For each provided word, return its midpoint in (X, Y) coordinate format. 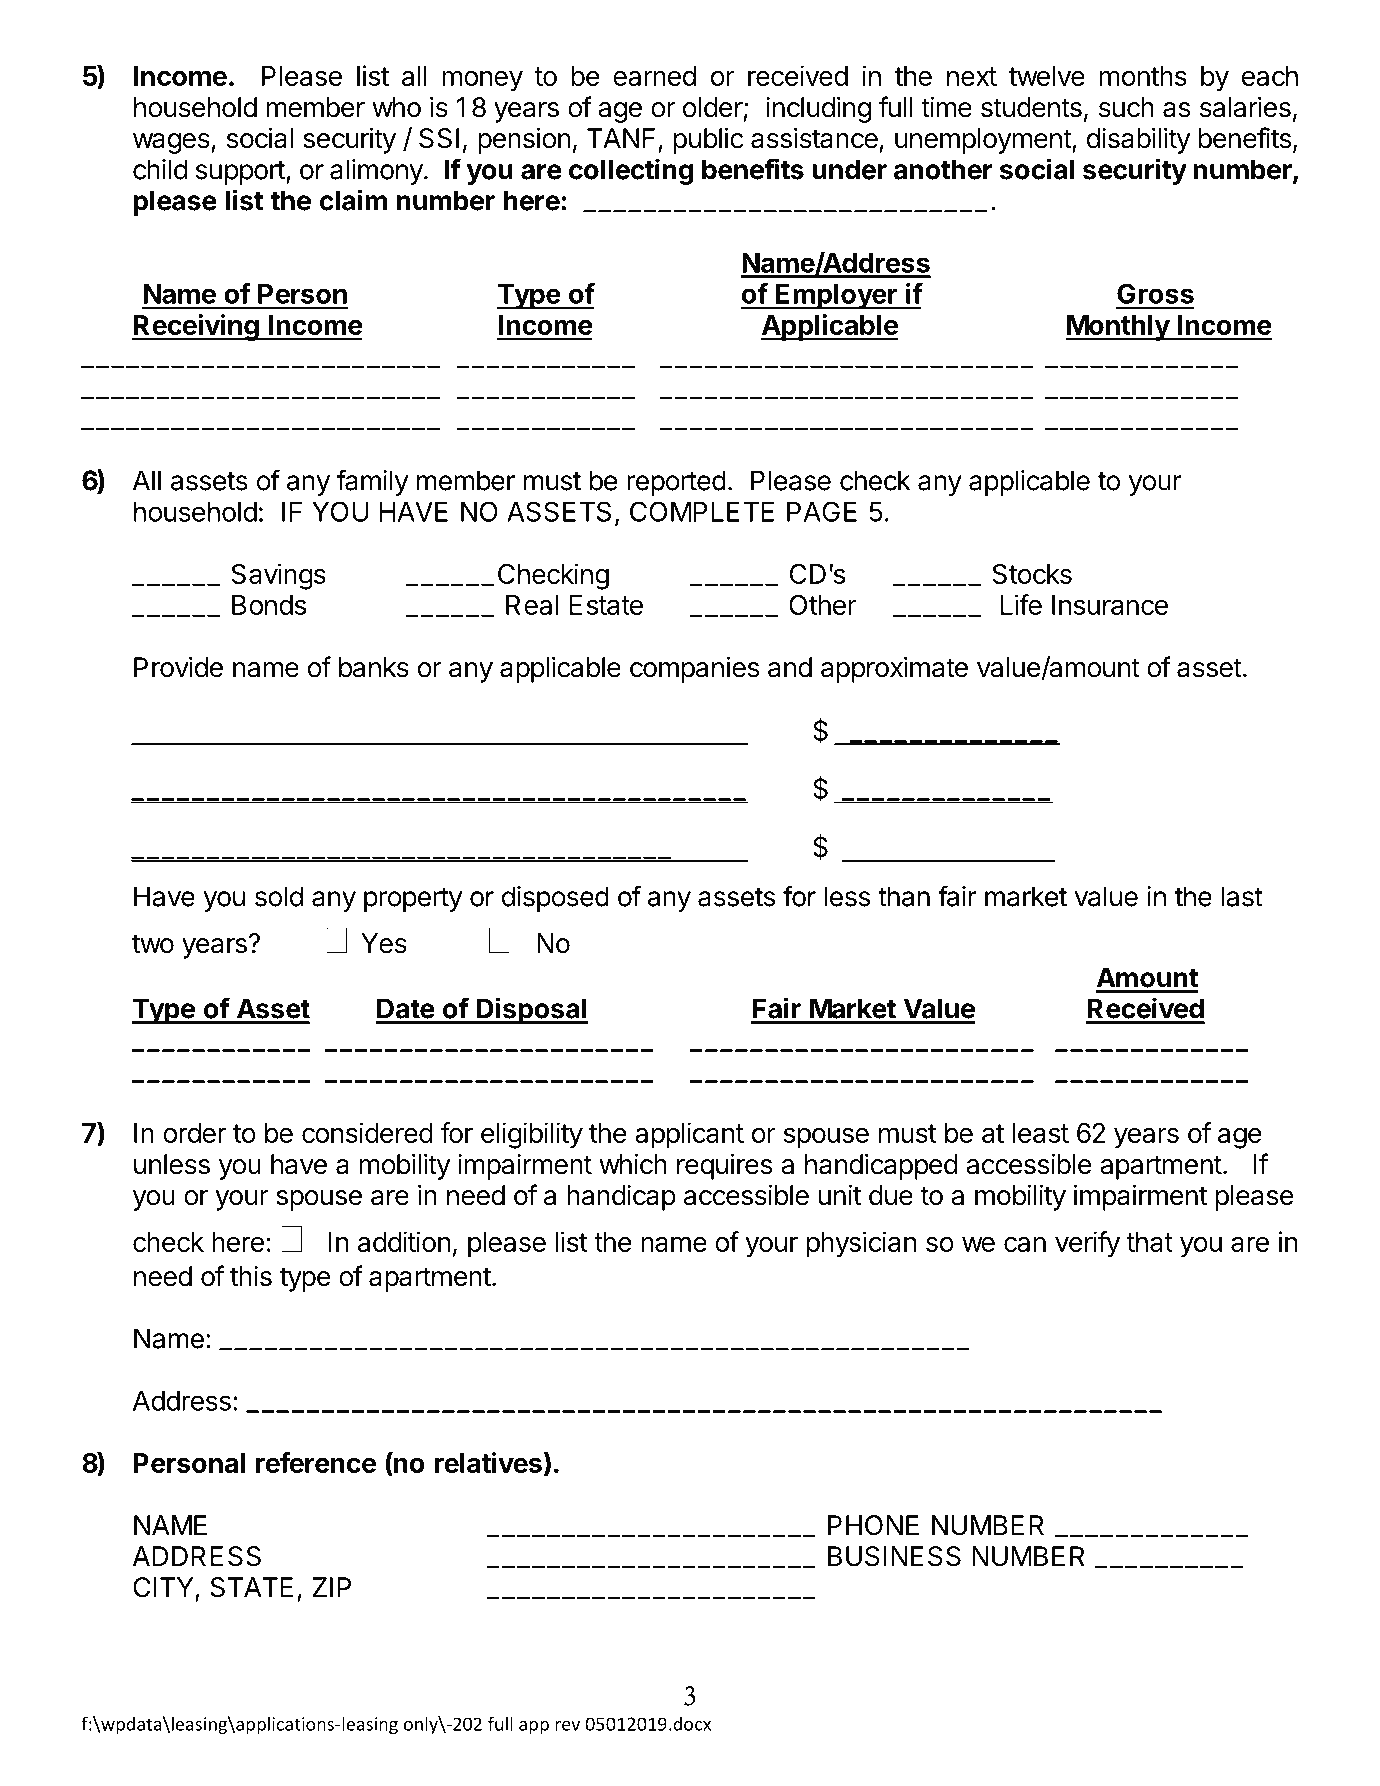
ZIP (332, 1587)
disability (1139, 140)
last (1242, 896)
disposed (555, 899)
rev (567, 1726)
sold (279, 896)
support (241, 173)
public (708, 140)
